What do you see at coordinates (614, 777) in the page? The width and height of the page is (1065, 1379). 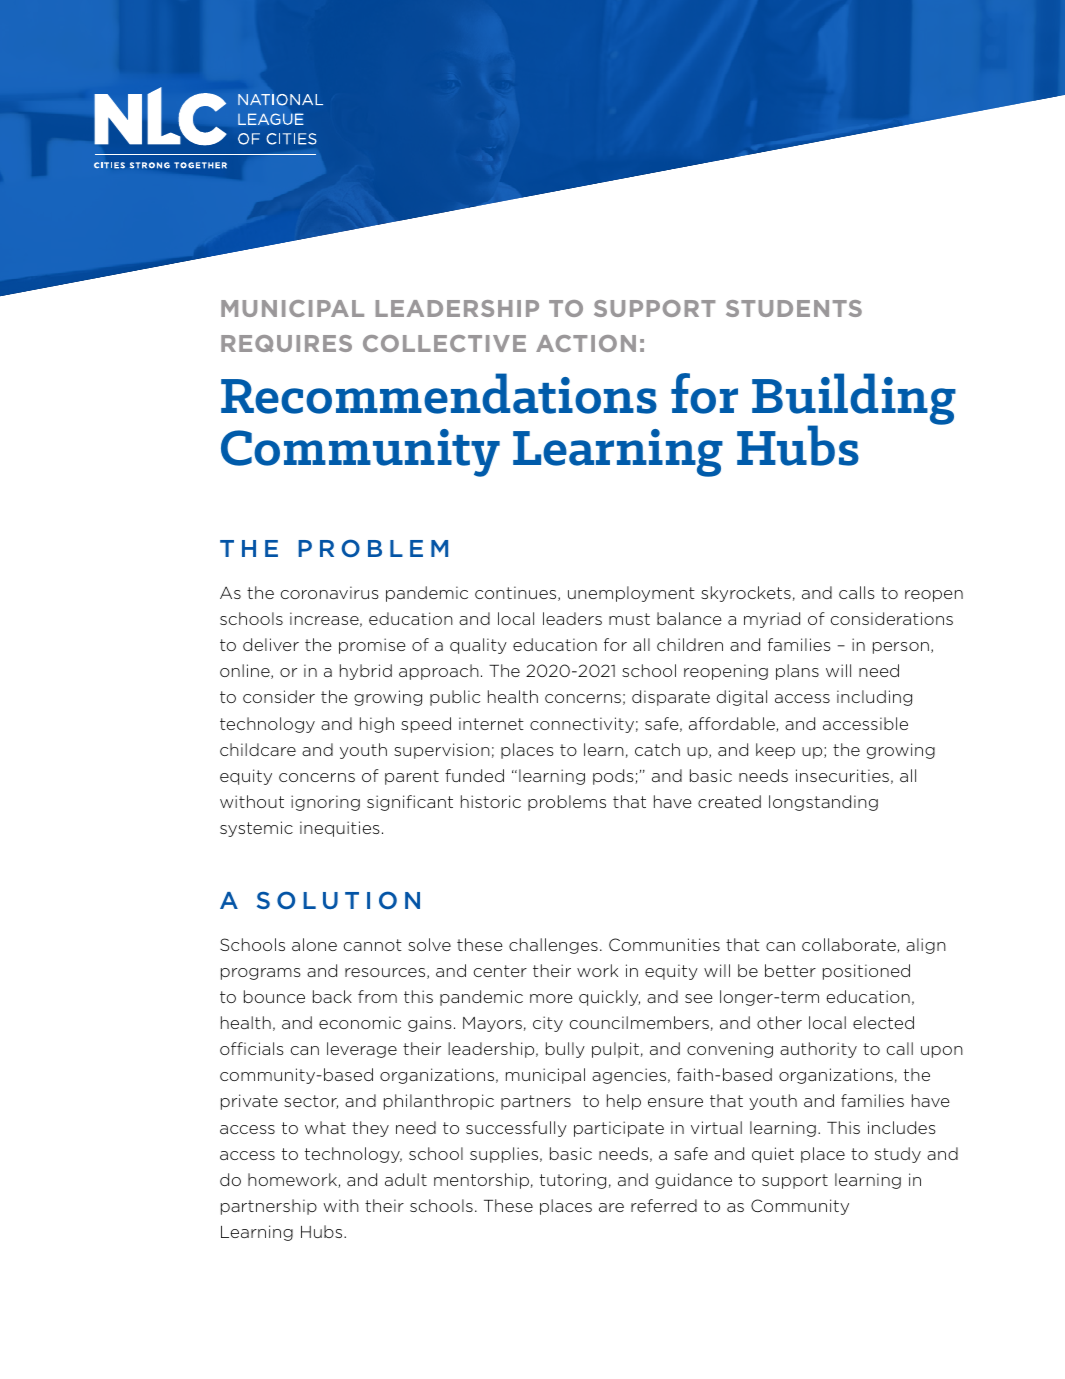 I see `pods` at bounding box center [614, 777].
